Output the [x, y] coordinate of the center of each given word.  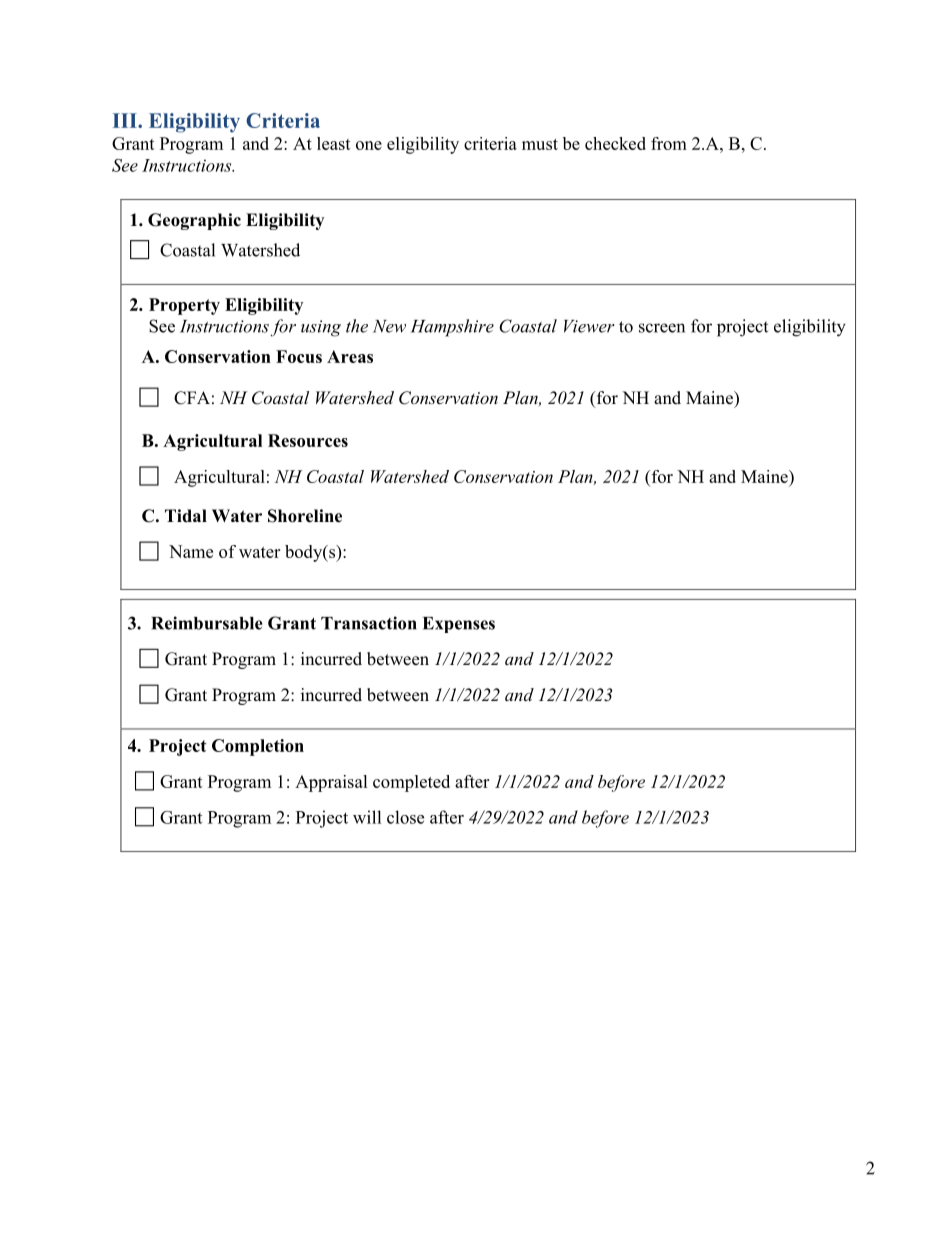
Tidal [186, 515]
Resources [308, 440]
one [369, 145]
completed [411, 783]
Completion [258, 747]
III [126, 120]
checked [615, 143]
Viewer [589, 326]
